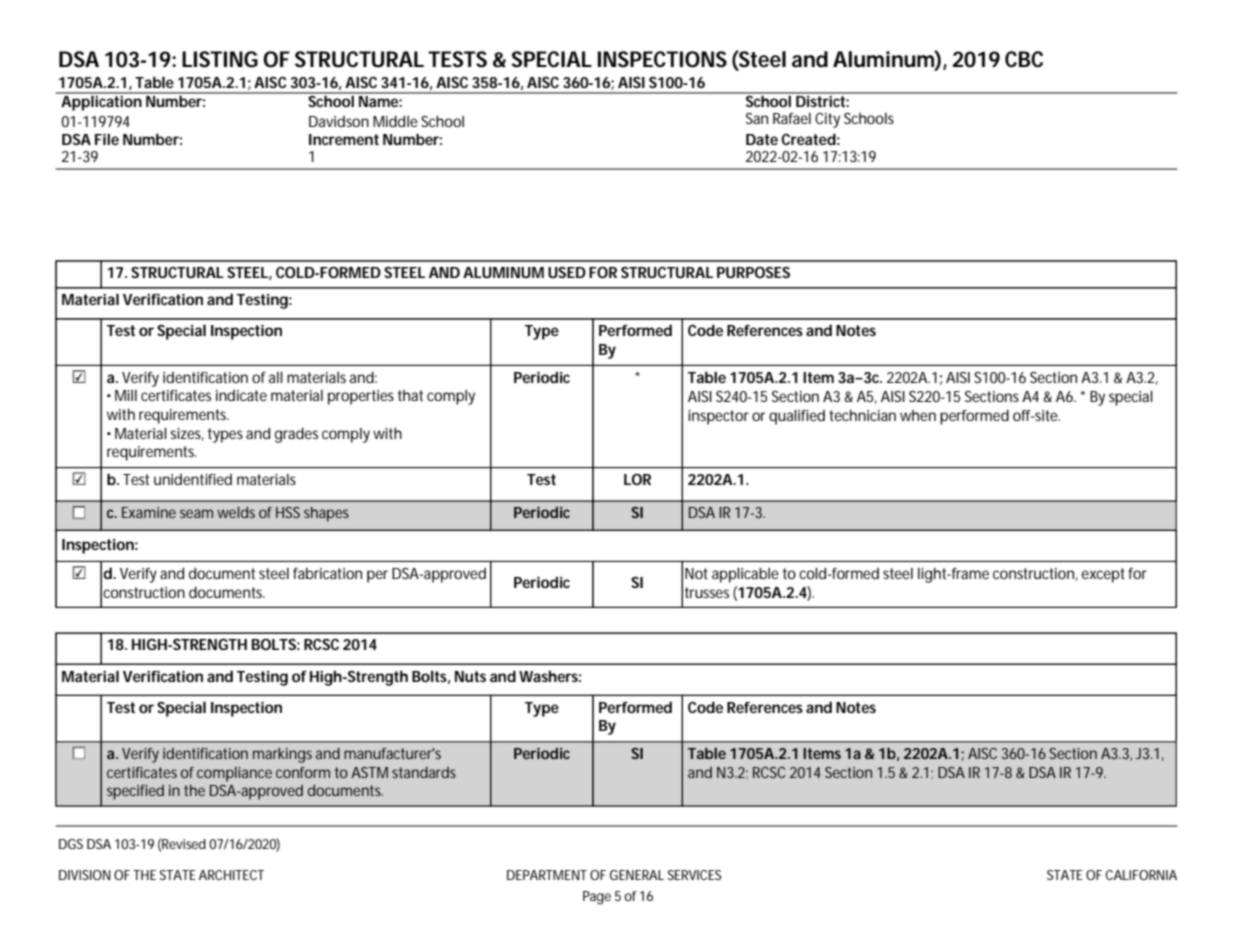 The width and height of the page is (1233, 952). I want to click on File, so click(107, 139).
